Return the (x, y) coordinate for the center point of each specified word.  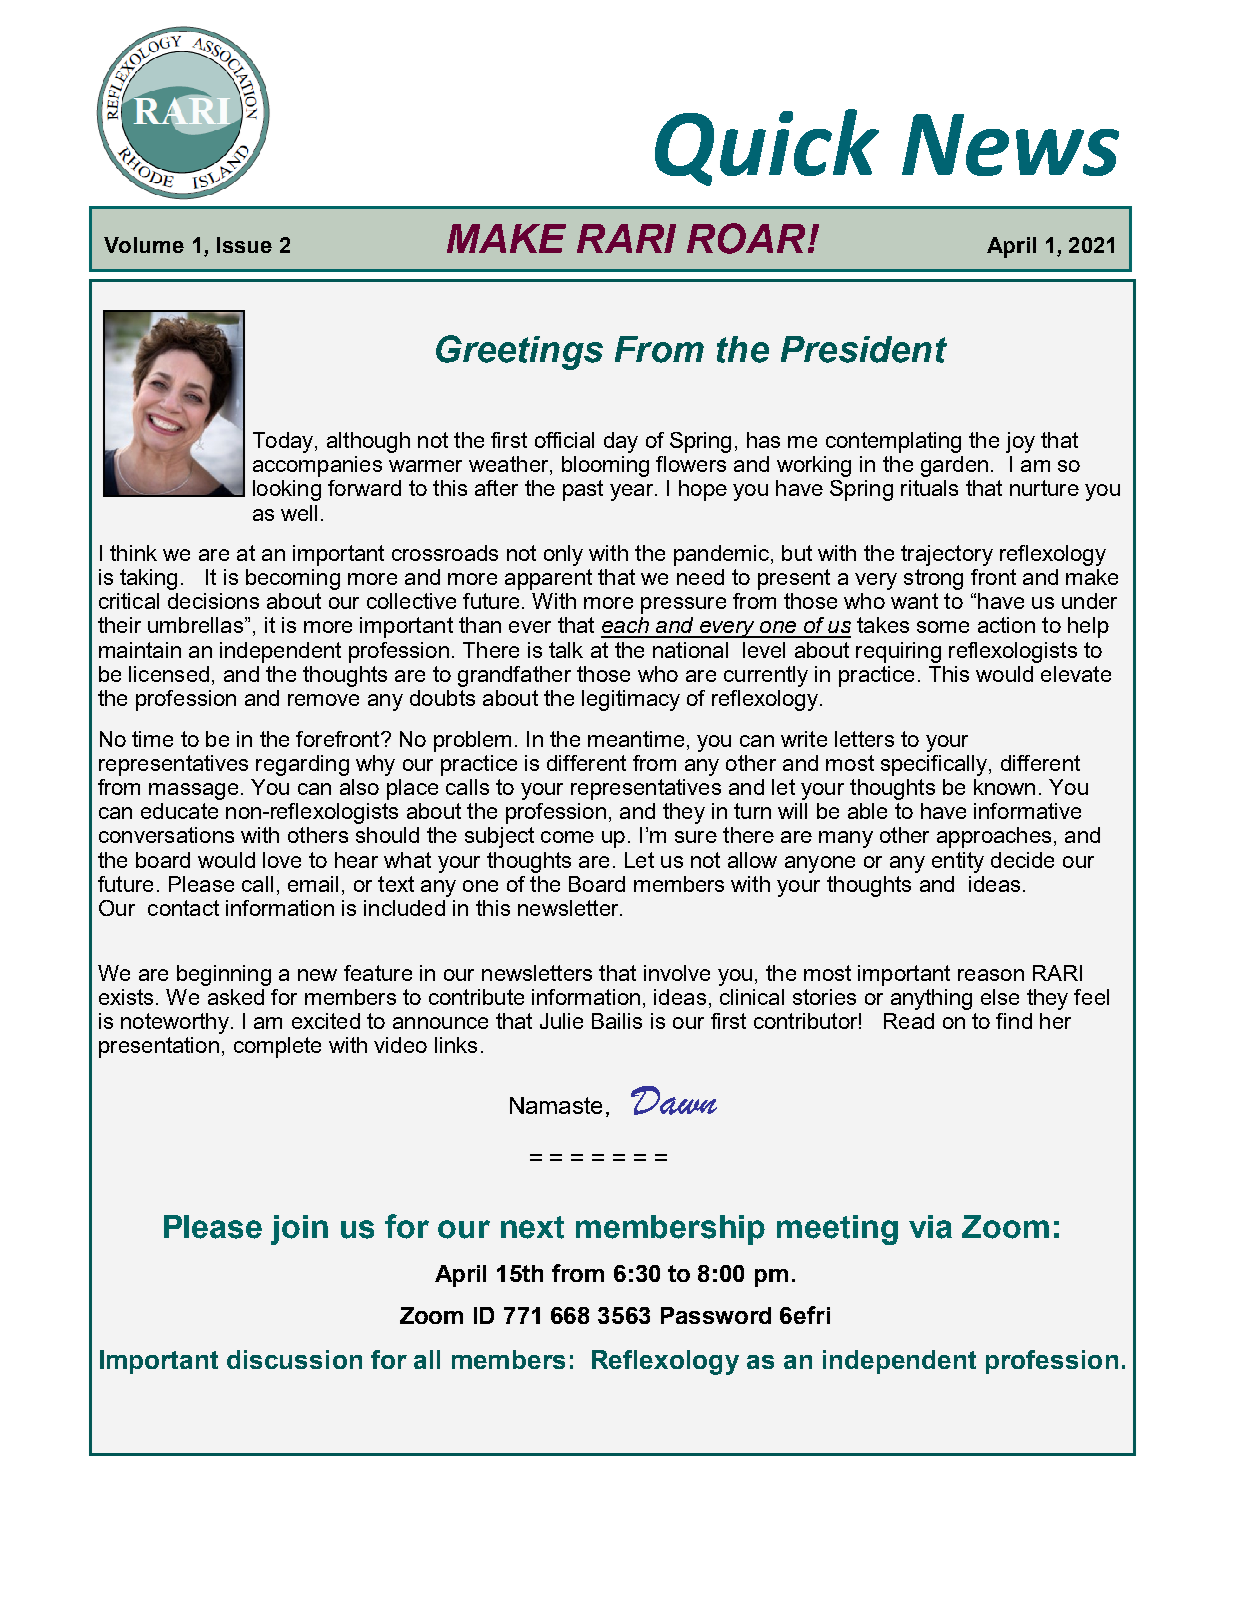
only (563, 555)
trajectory (947, 555)
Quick (767, 147)
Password (716, 1315)
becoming (293, 579)
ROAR (746, 238)
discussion (294, 1359)
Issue (244, 245)
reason (991, 975)
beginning (224, 975)
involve (677, 973)
